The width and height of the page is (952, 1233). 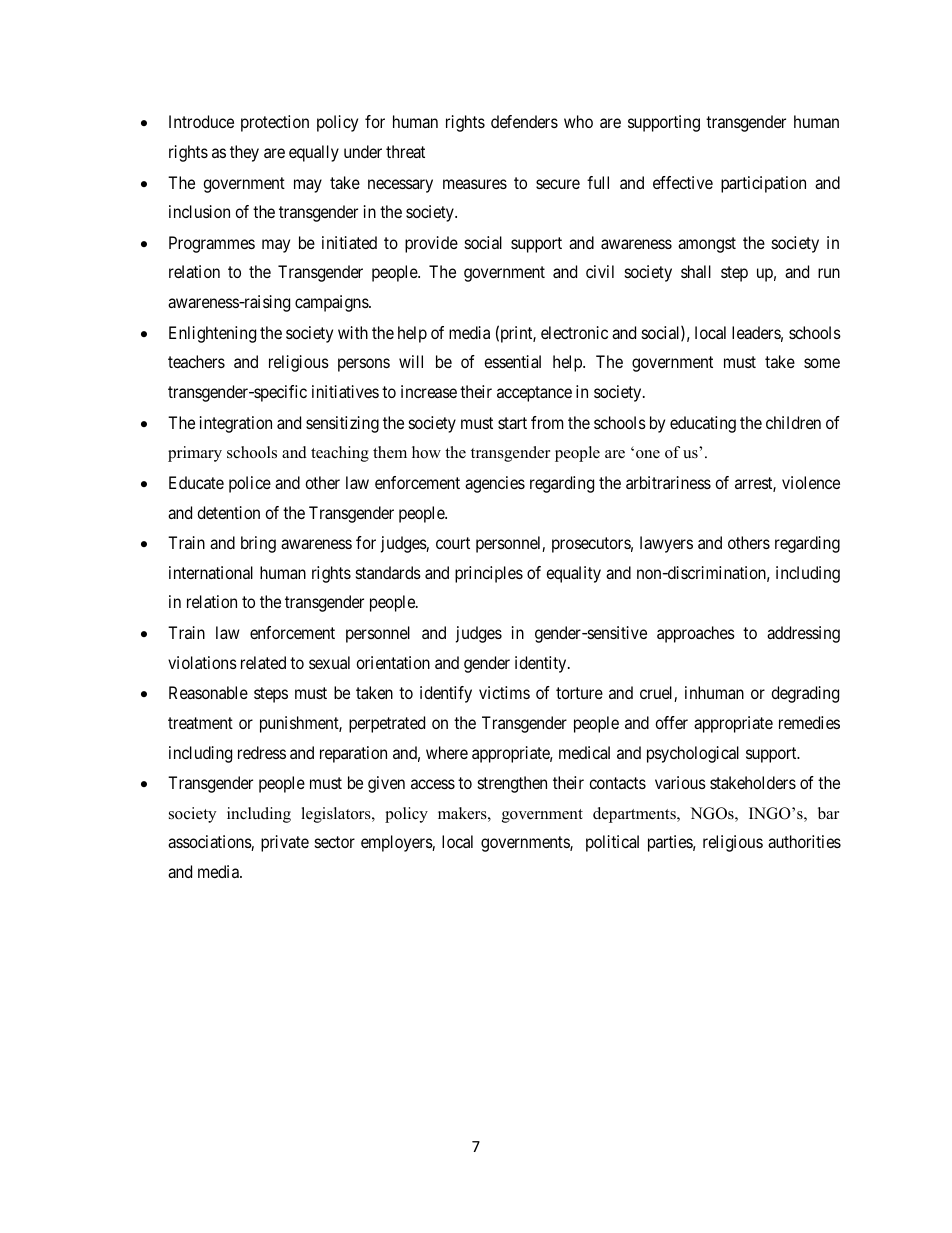 What do you see at coordinates (196, 361) in the page?
I see `teachers` at bounding box center [196, 361].
